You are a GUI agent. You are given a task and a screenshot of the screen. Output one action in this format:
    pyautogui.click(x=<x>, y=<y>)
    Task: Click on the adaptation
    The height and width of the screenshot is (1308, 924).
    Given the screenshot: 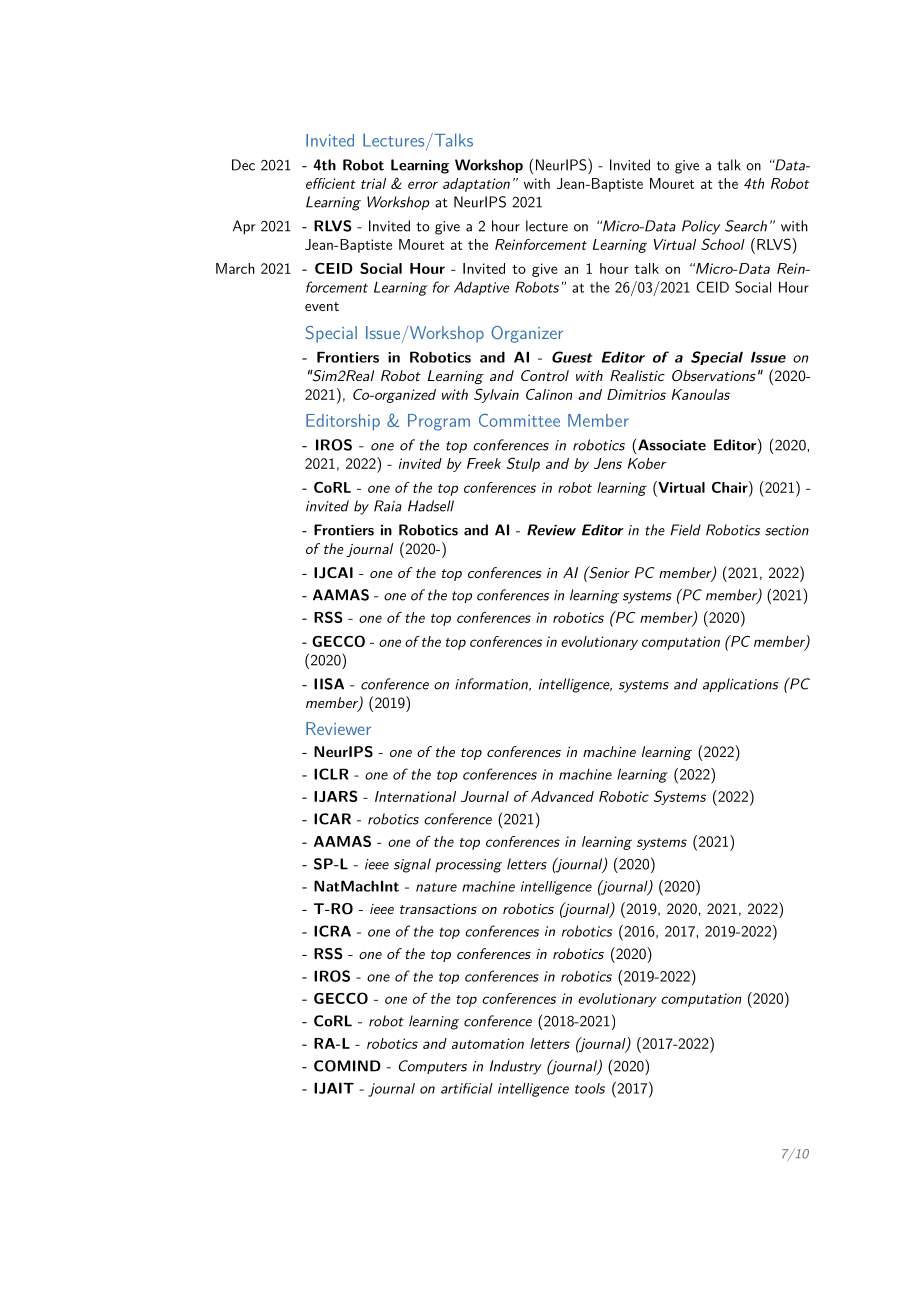 What is the action you would take?
    pyautogui.click(x=476, y=185)
